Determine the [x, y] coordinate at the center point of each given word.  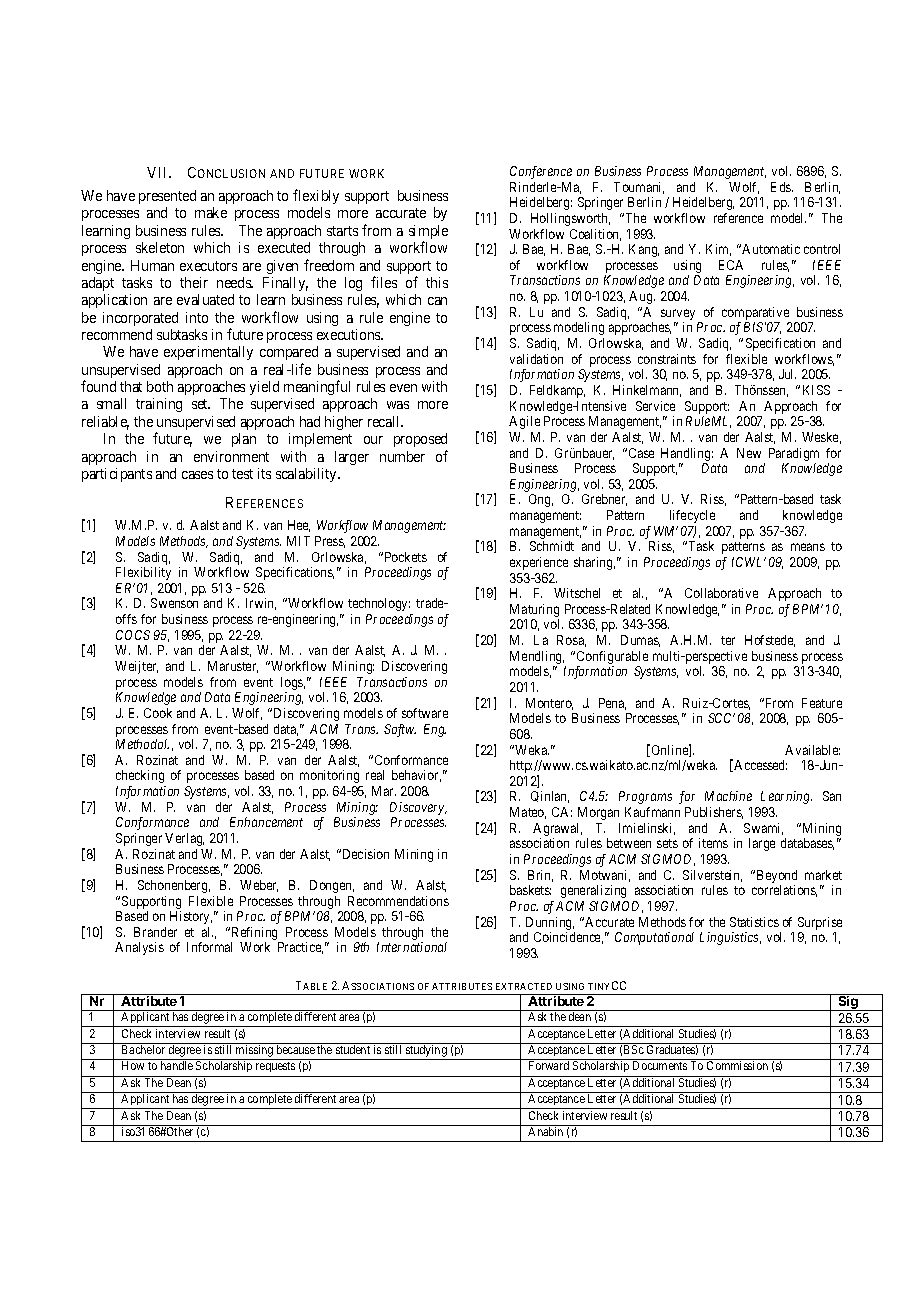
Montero [549, 704]
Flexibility [143, 573]
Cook [158, 713]
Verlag [184, 839]
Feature [822, 703]
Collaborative [721, 593]
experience [539, 563]
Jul [787, 374]
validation [536, 359]
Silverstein [712, 876]
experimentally [208, 353]
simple [428, 233]
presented [167, 197]
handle [177, 1065]
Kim [718, 250]
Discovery [418, 808]
